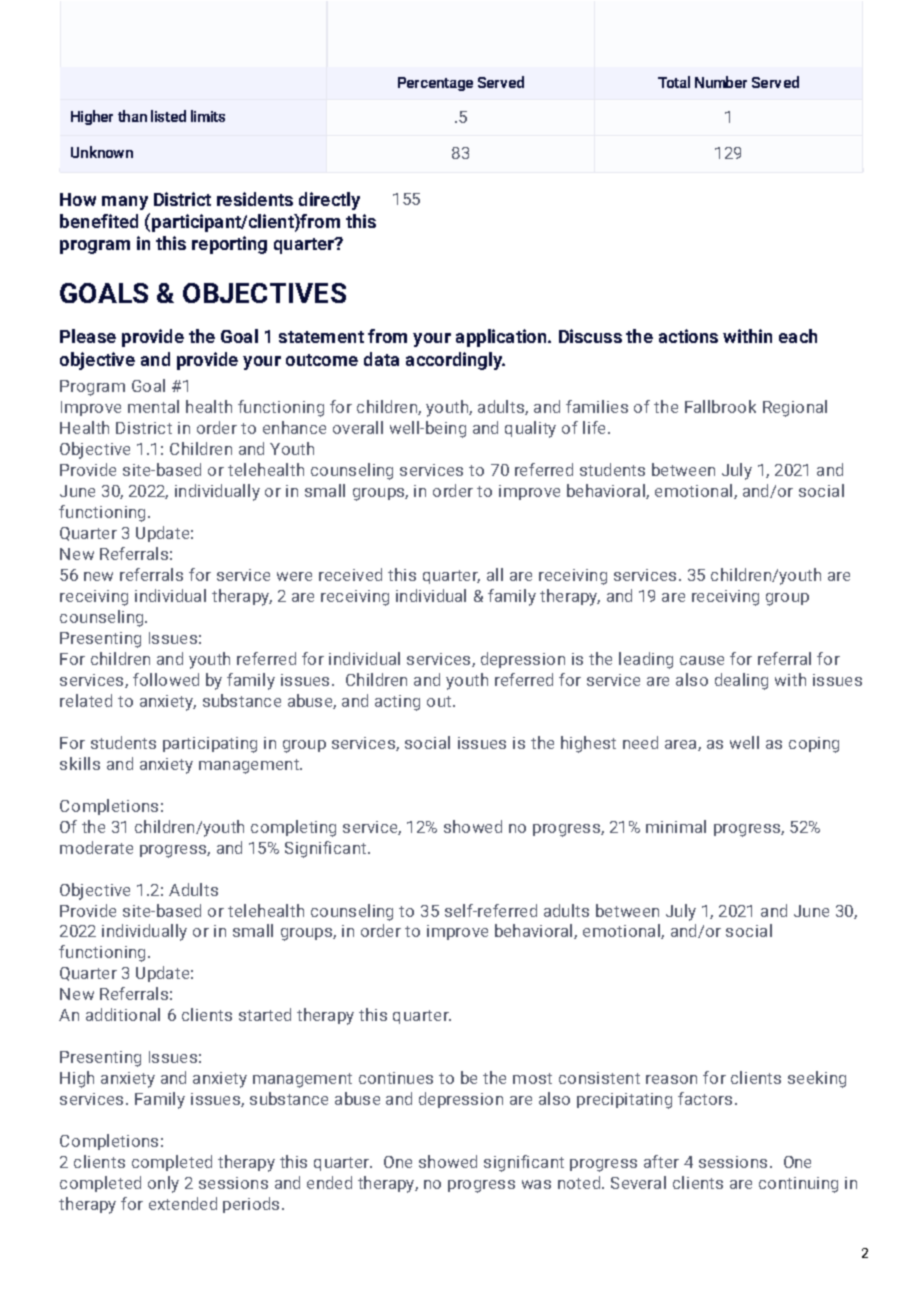 The width and height of the screenshot is (924, 1308). I want to click on Percentage, so click(435, 84).
